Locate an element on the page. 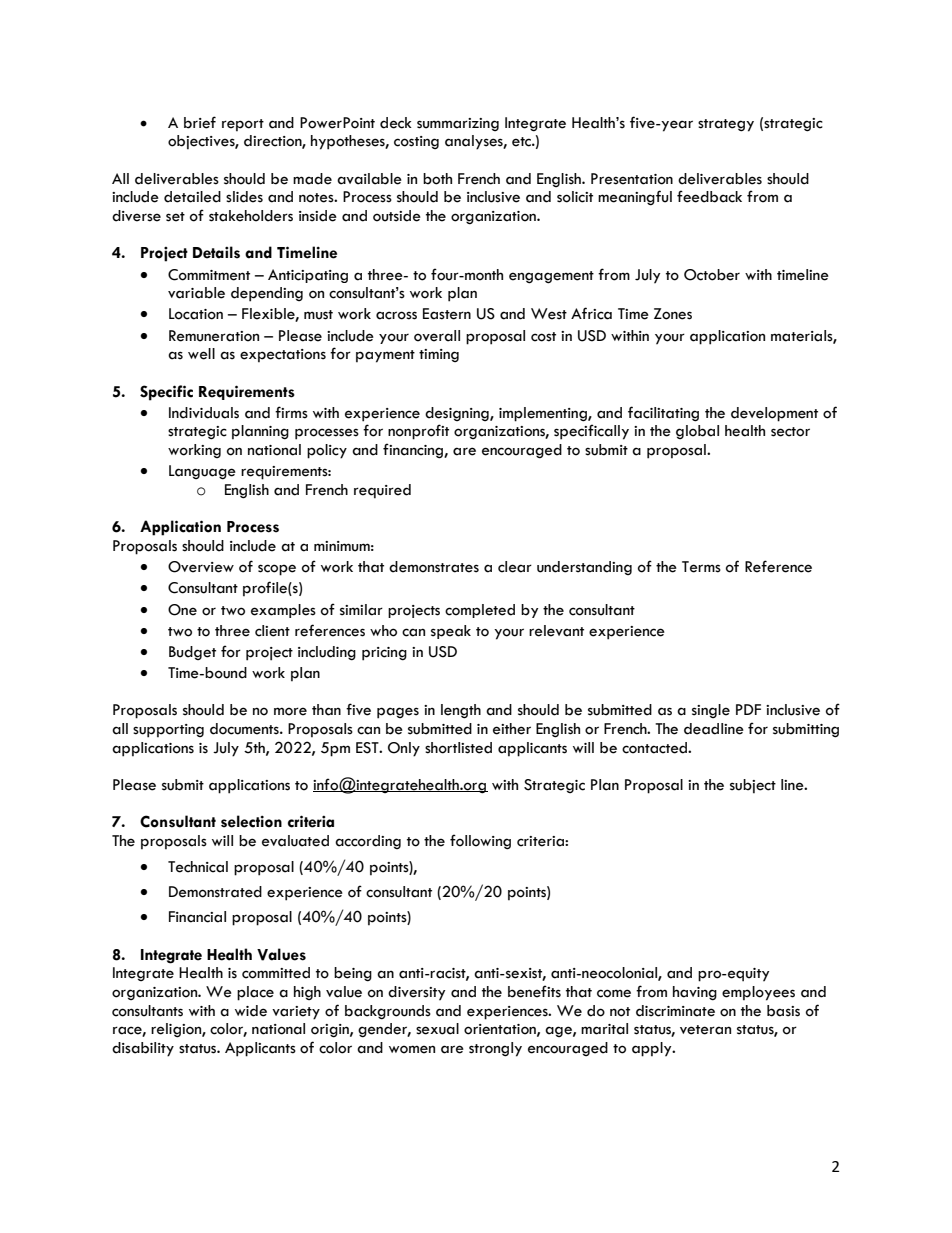 Image resolution: width=952 pixels, height=1233 pixels. veteran is located at coordinates (705, 1030).
